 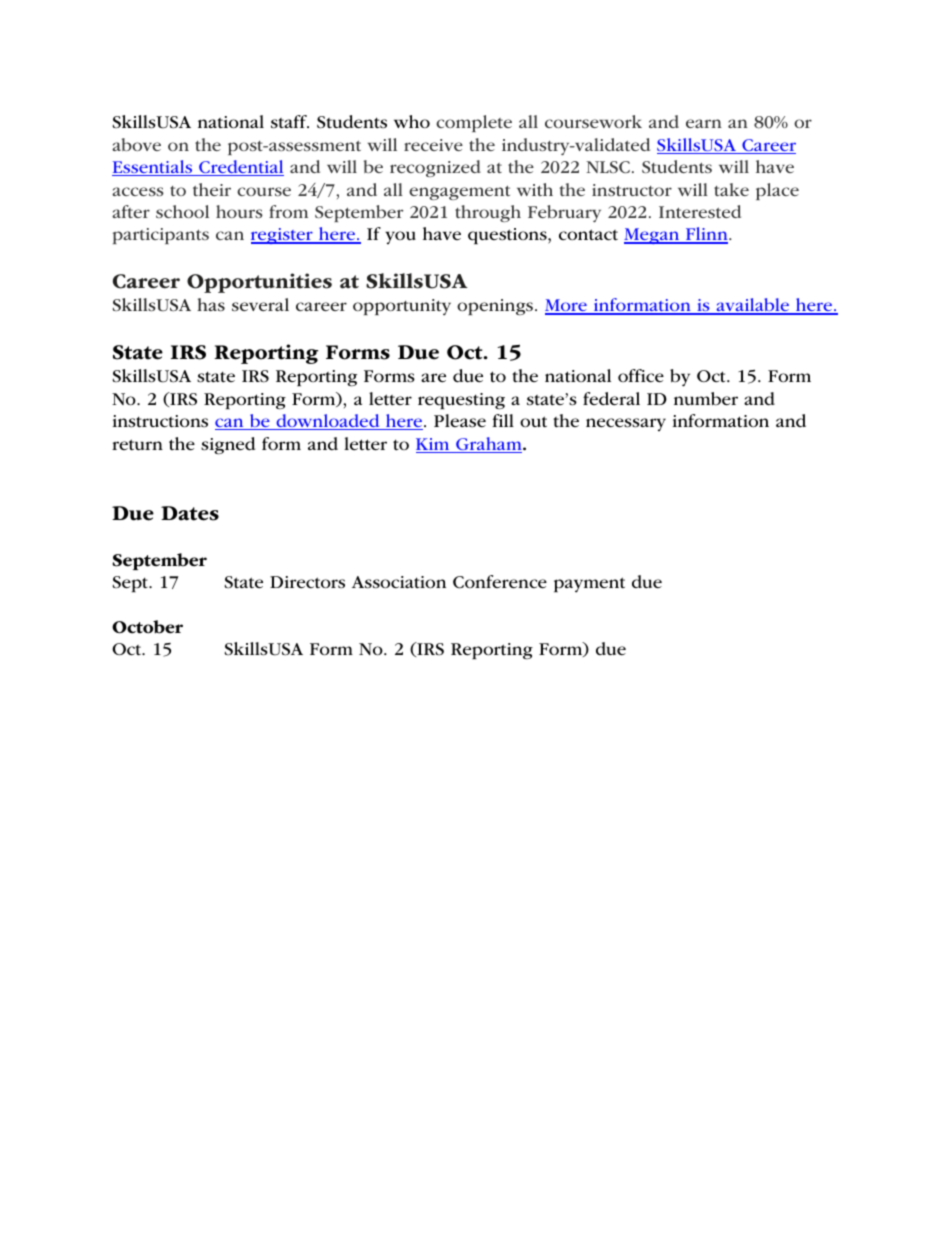 What do you see at coordinates (136, 144) in the document?
I see `above` at bounding box center [136, 144].
